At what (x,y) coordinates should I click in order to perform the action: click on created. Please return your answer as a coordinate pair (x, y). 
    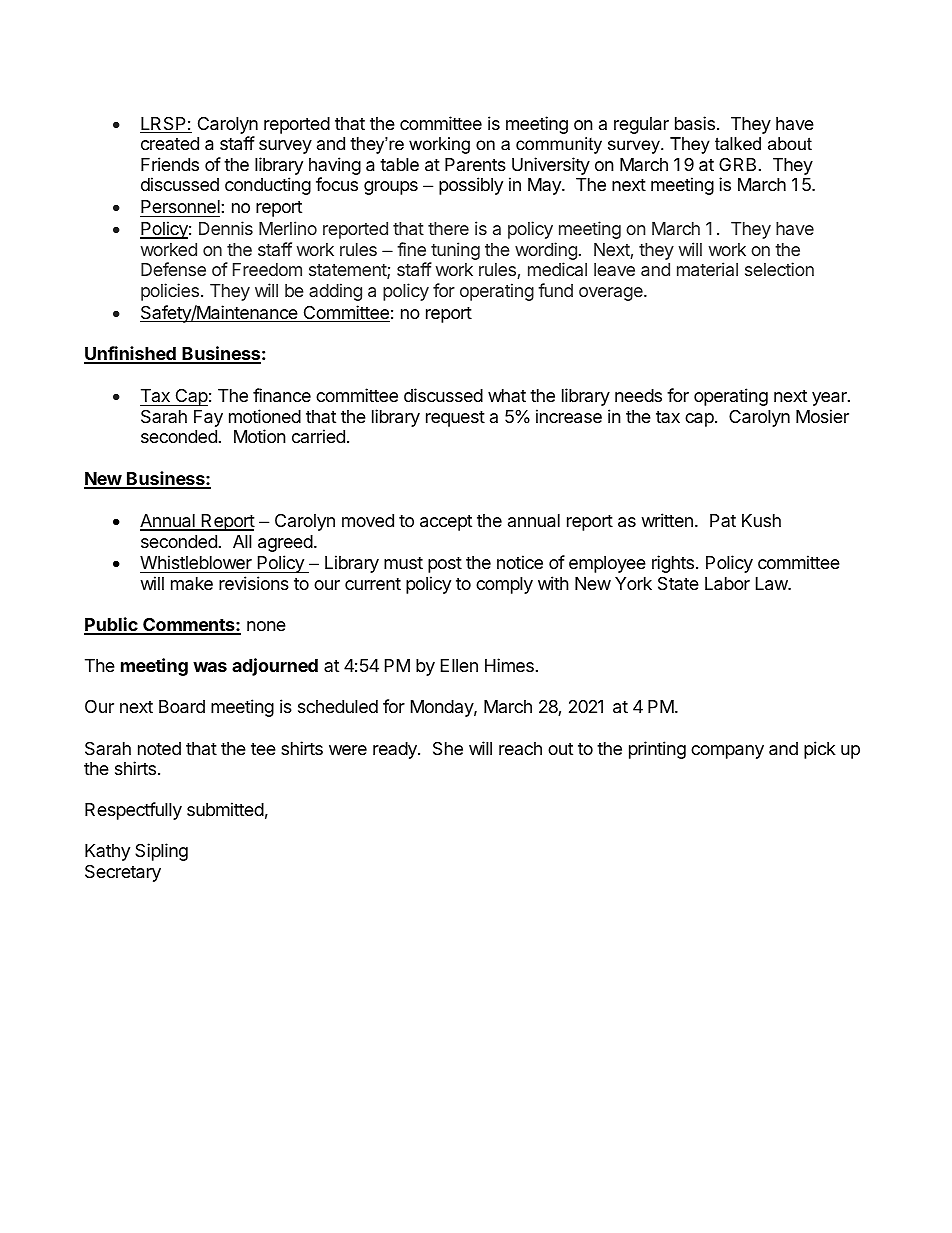
    Looking at the image, I should click on (170, 143).
